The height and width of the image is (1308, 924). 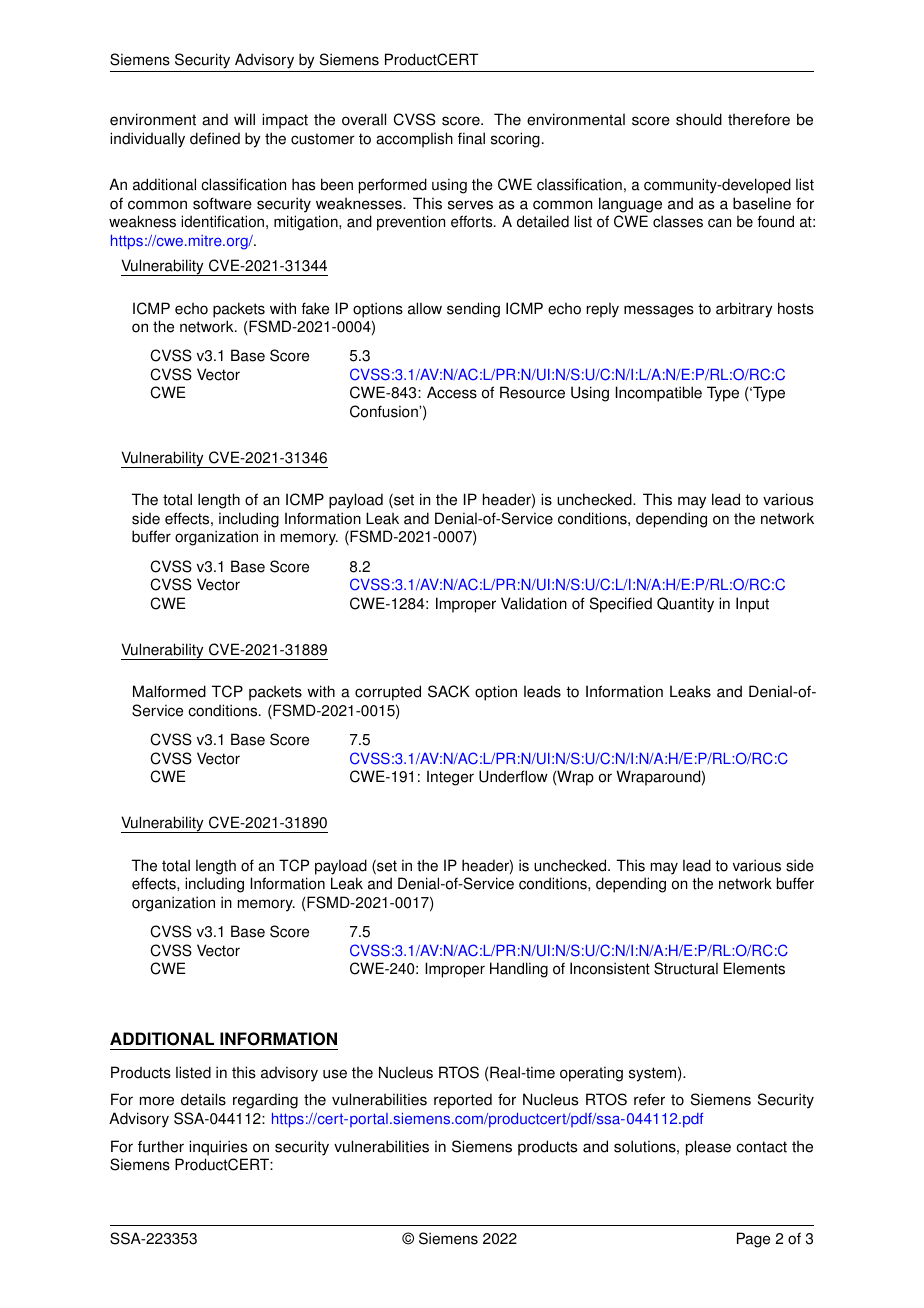 What do you see at coordinates (169, 691) in the image?
I see `Malformed` at bounding box center [169, 691].
